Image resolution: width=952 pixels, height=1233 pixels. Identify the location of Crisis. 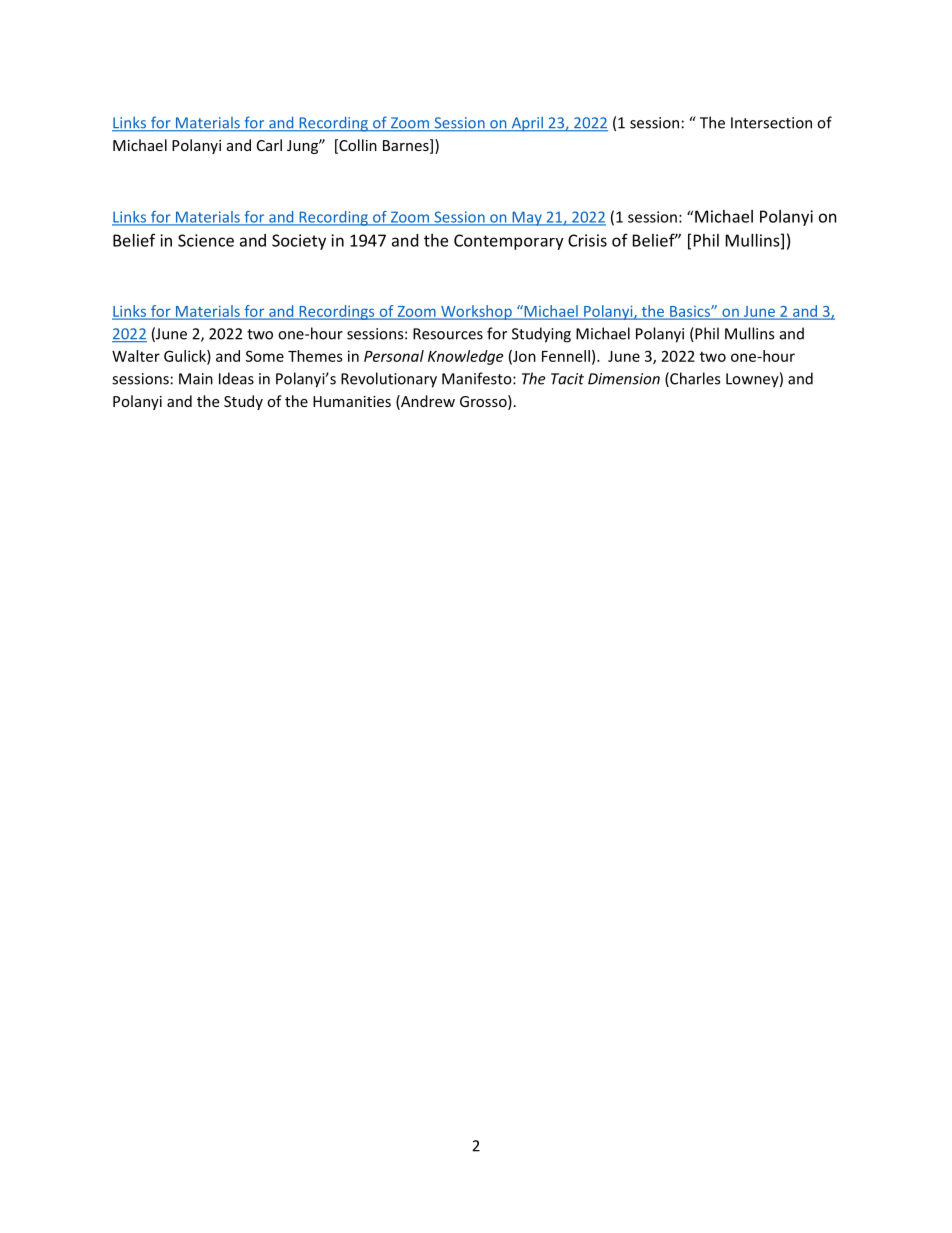
(587, 240).
